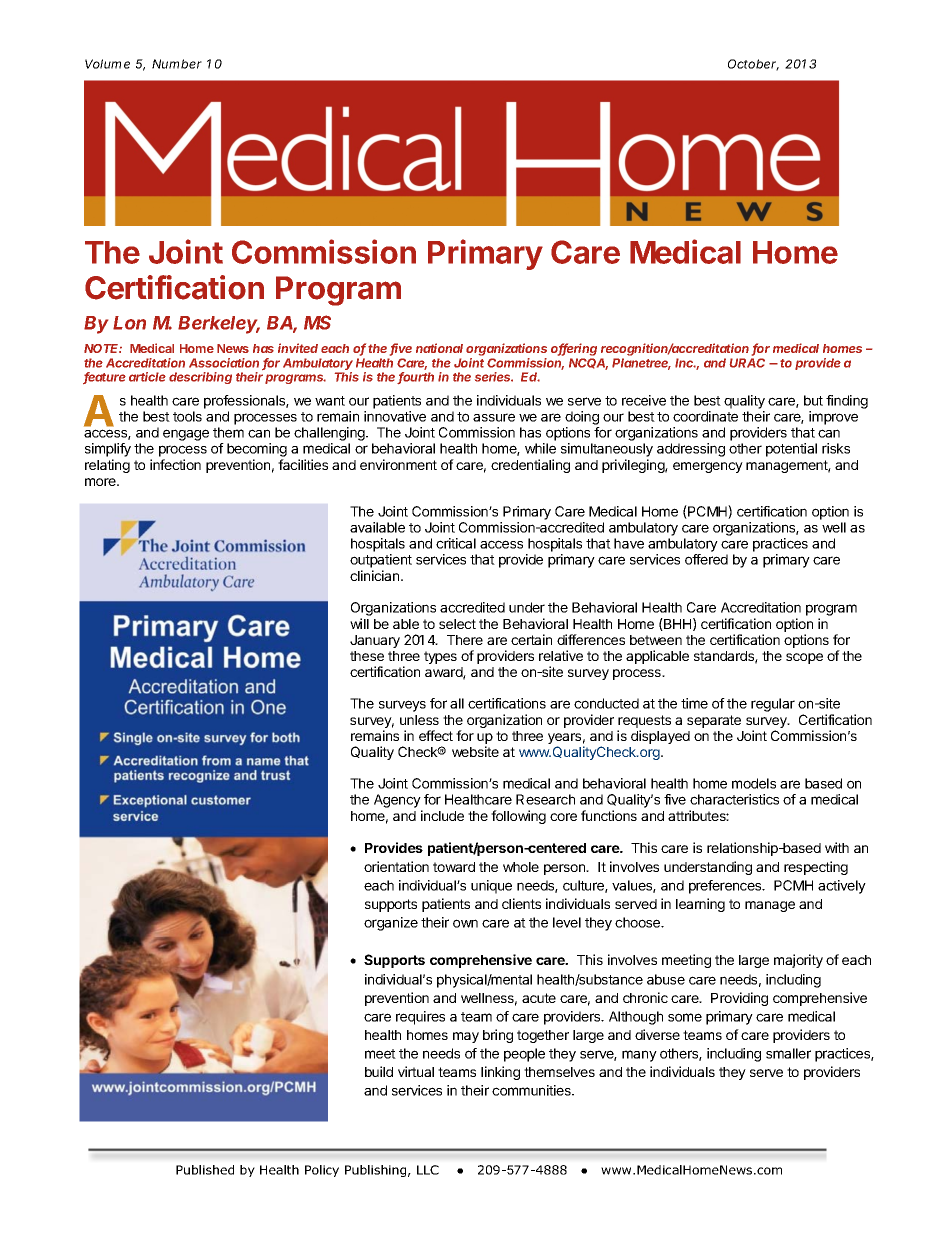 The height and width of the screenshot is (1233, 952). I want to click on LLC, so click(428, 1170).
